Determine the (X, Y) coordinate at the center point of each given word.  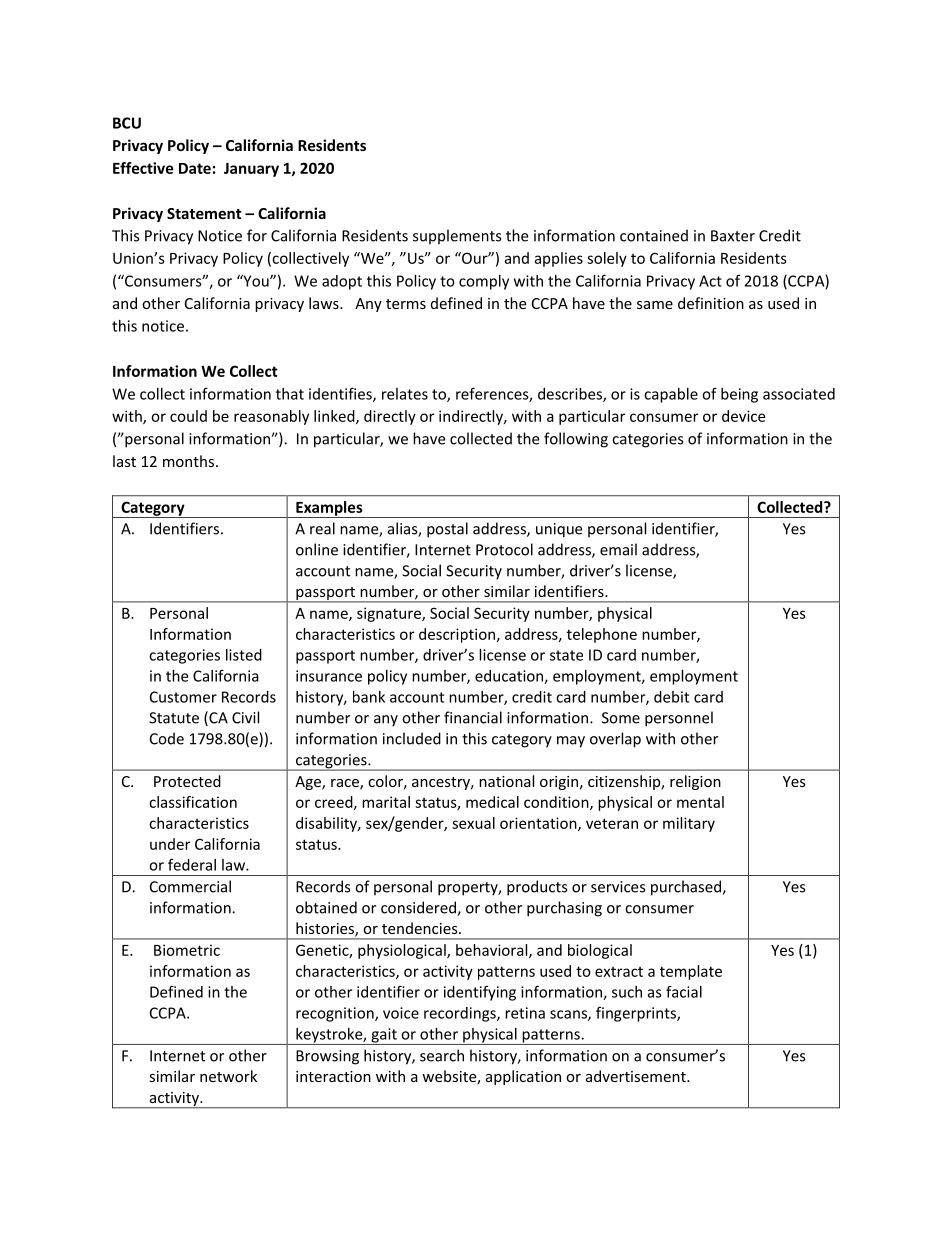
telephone (602, 635)
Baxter (733, 236)
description (457, 635)
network (228, 1076)
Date (195, 168)
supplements (457, 237)
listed (244, 655)
